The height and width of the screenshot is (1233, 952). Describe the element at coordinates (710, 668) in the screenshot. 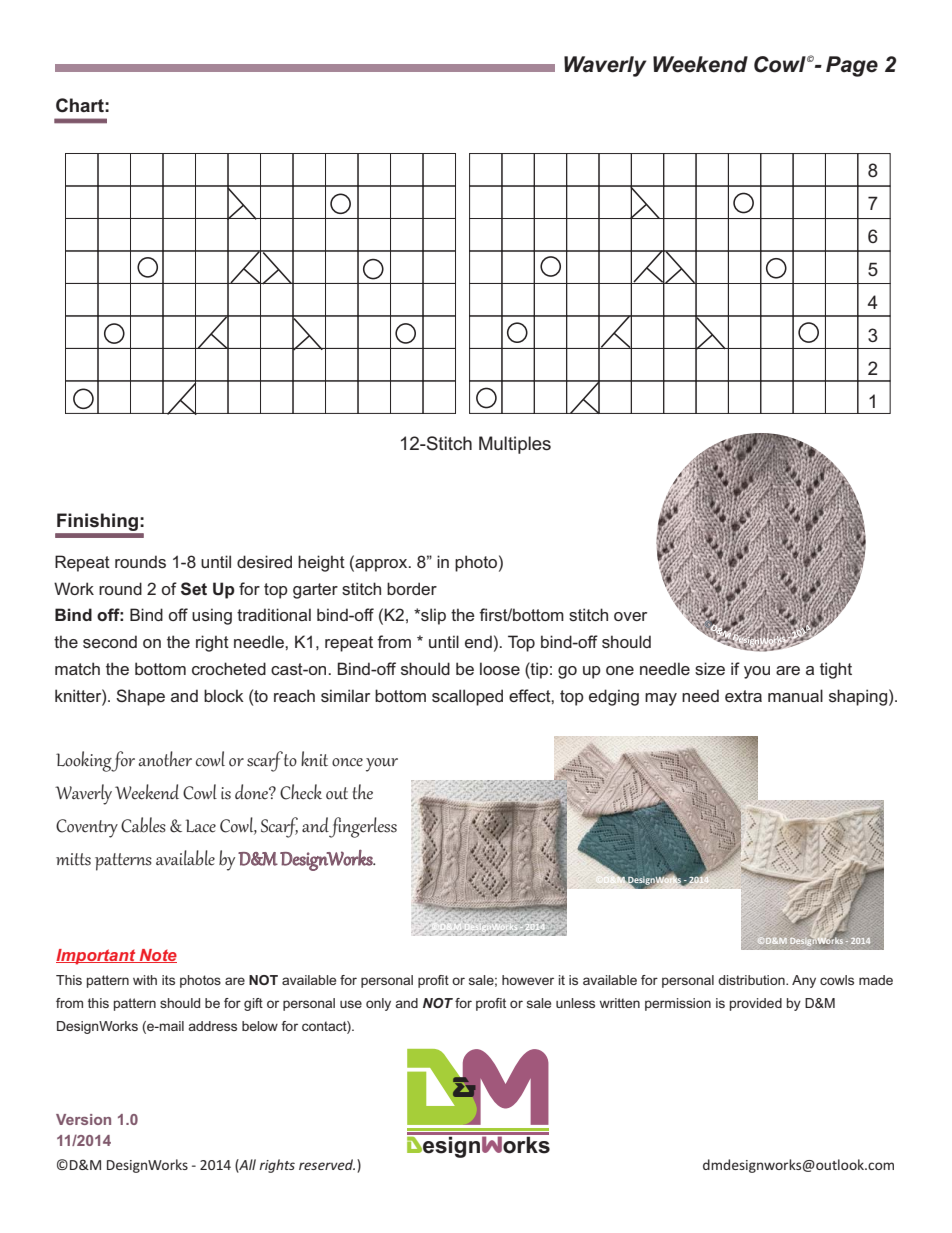

I see `size` at that location.
